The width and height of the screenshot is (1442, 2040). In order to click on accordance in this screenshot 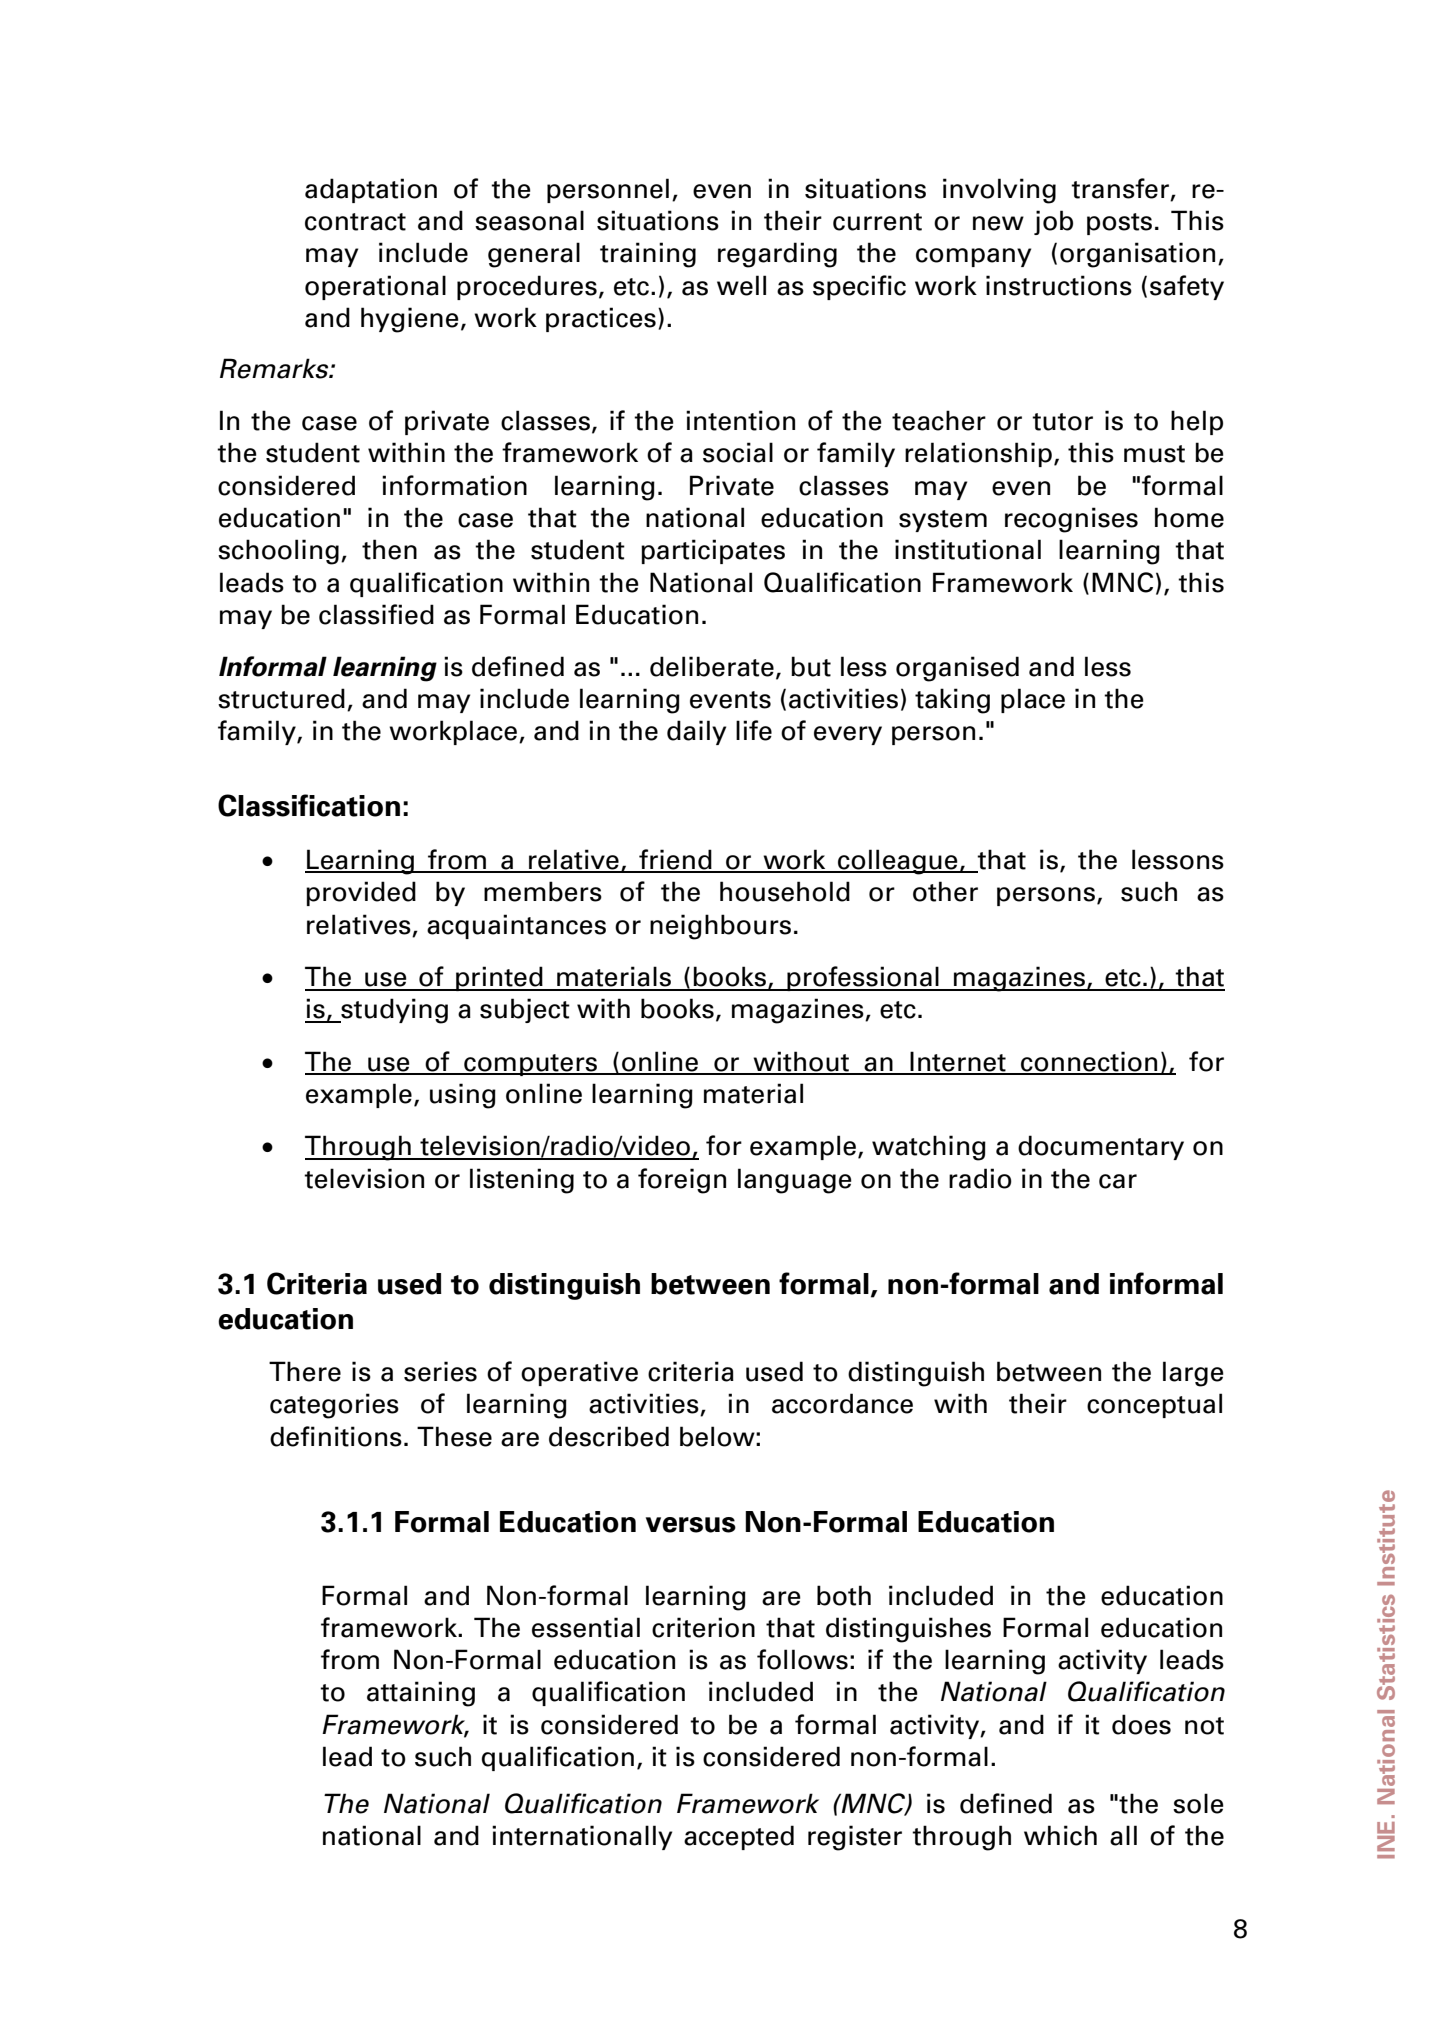, I will do `click(842, 1403)`.
